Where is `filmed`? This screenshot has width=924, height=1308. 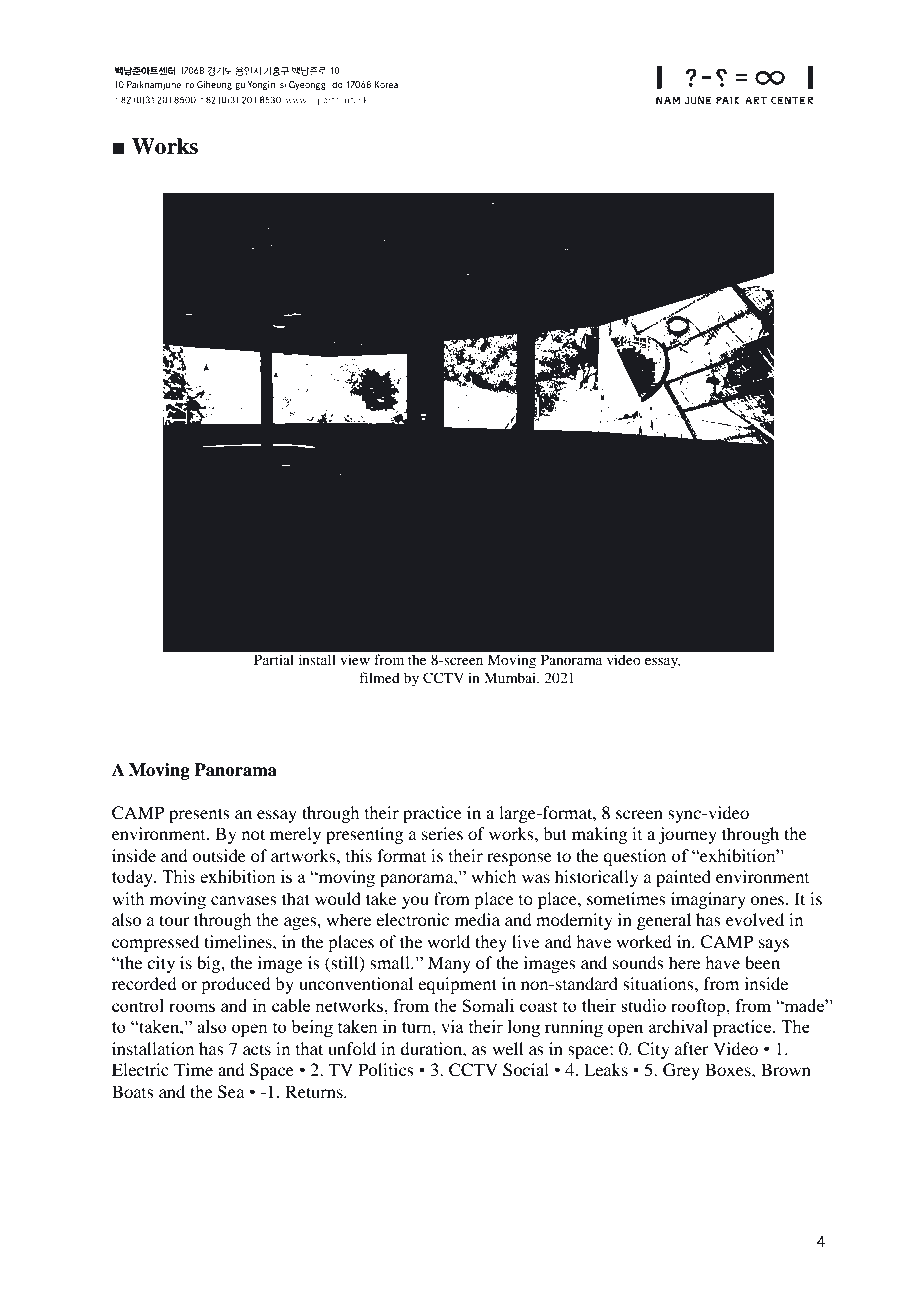
filmed is located at coordinates (379, 677).
